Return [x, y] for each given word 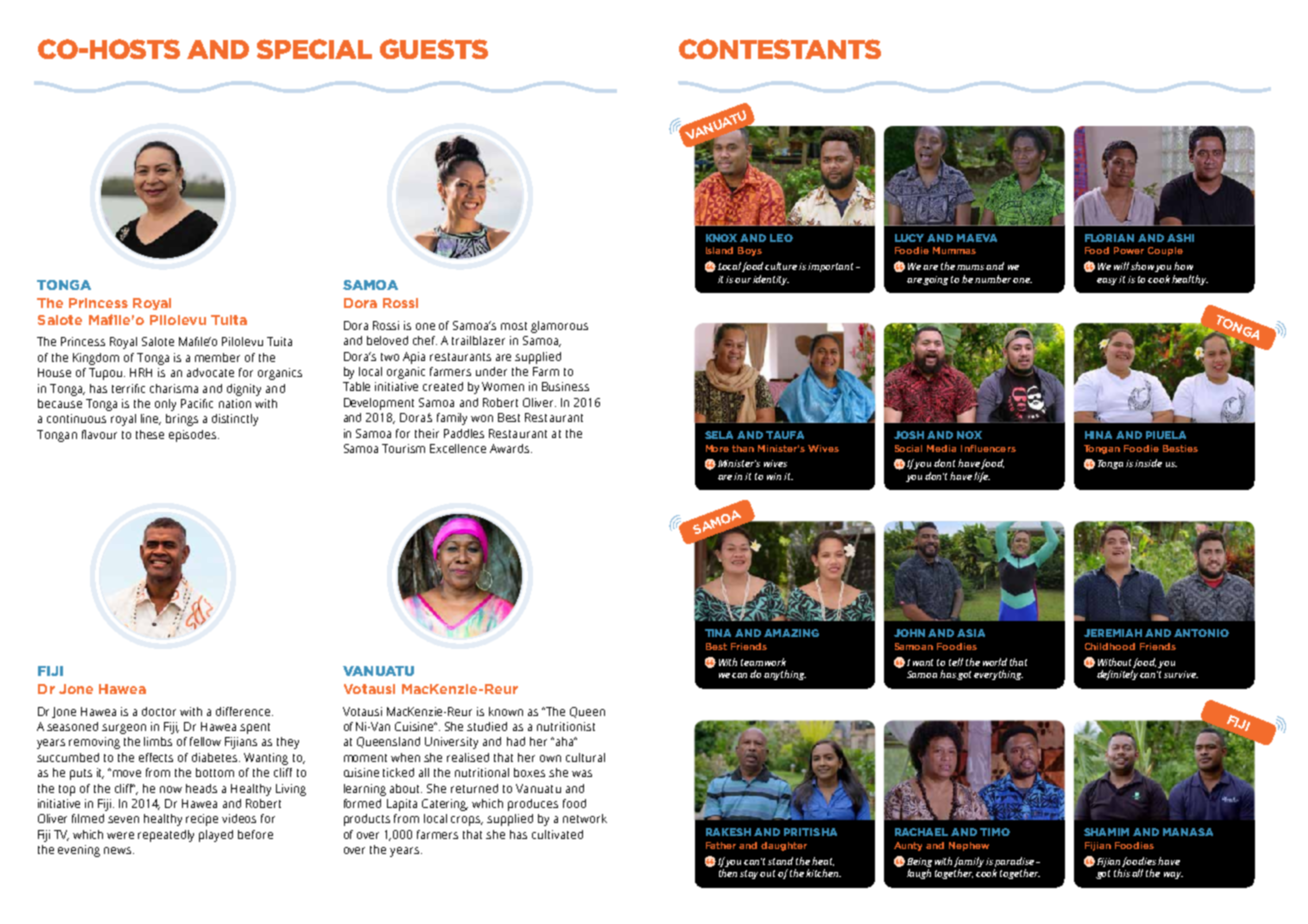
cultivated [557, 834]
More [717, 448]
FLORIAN [1109, 238]
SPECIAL [314, 49]
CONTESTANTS [780, 49]
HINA [1098, 435]
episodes [194, 436]
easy [1107, 281]
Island [719, 250]
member [217, 357]
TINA [718, 633]
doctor [159, 711]
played [216, 836]
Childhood [1110, 646]
